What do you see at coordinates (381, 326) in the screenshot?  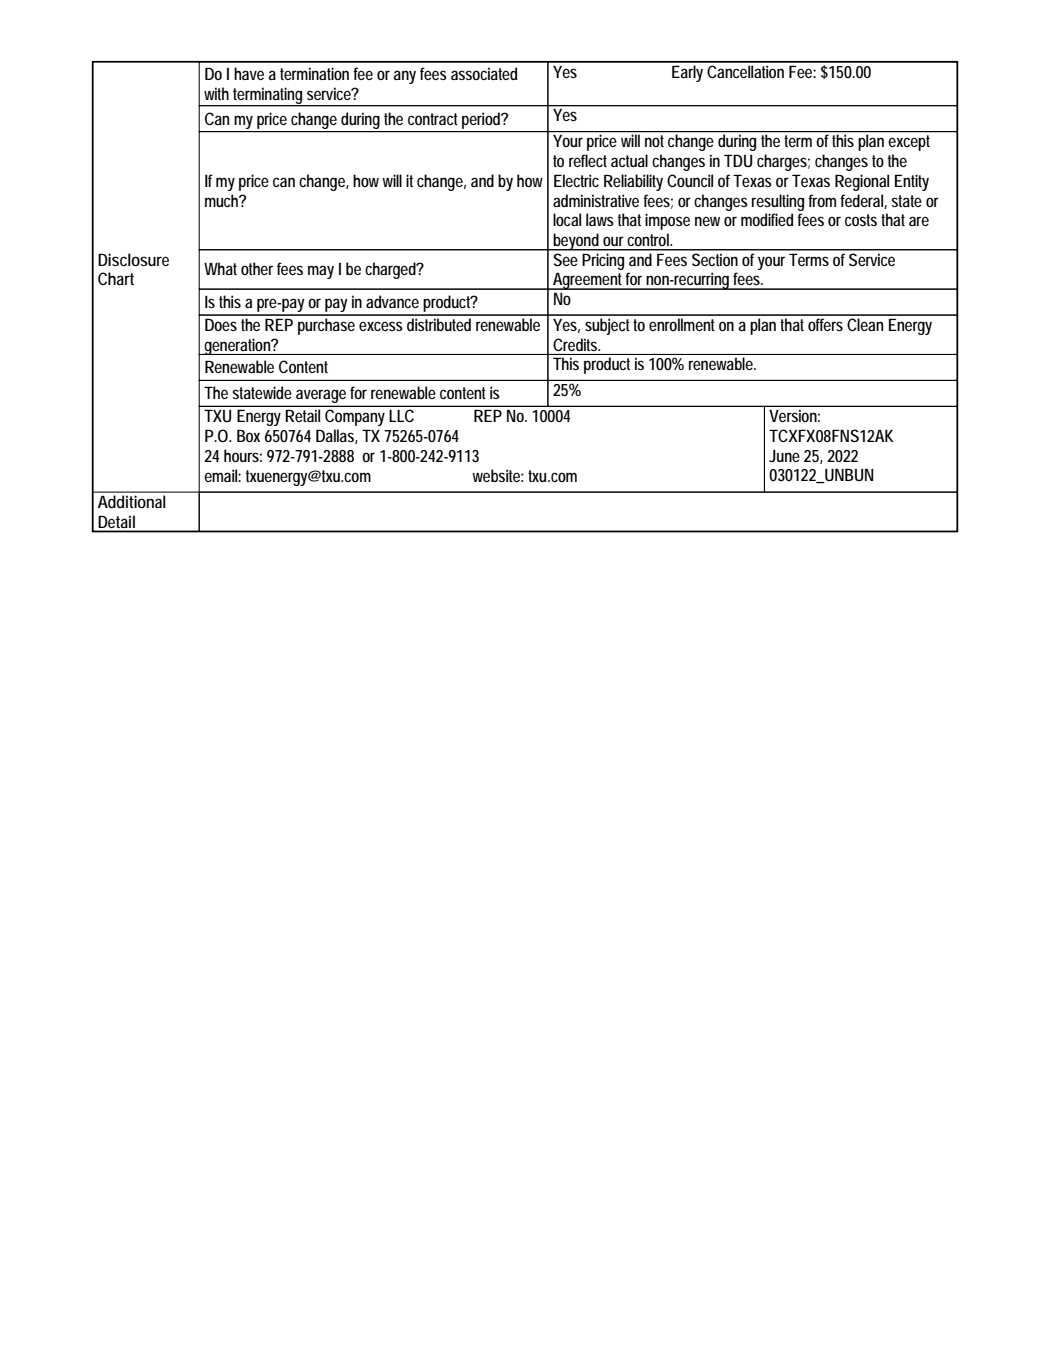 I see `excess` at bounding box center [381, 326].
